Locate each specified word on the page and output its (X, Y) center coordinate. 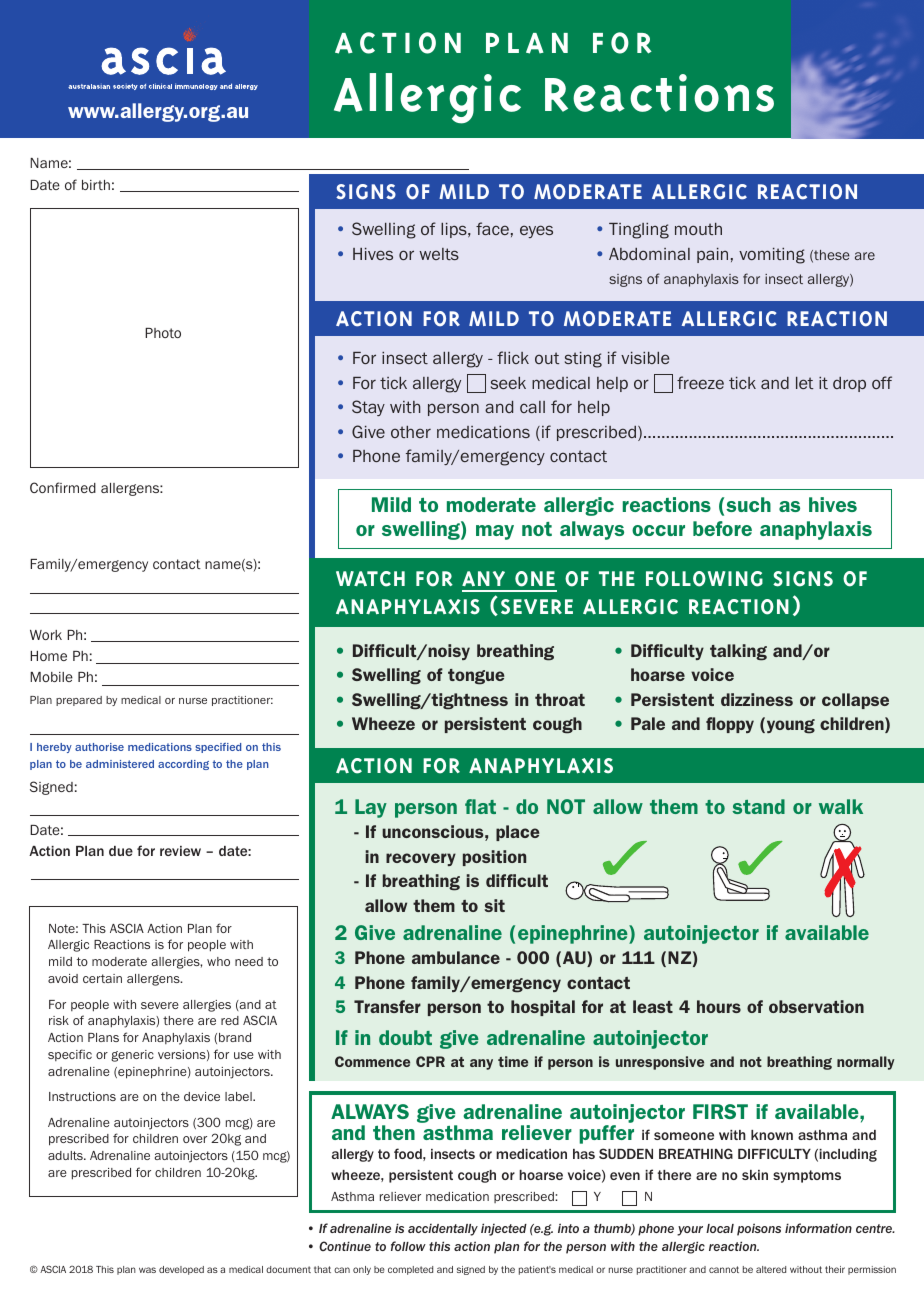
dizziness (757, 699)
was (147, 1270)
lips (455, 230)
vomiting (772, 256)
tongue (476, 677)
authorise (99, 747)
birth (96, 185)
